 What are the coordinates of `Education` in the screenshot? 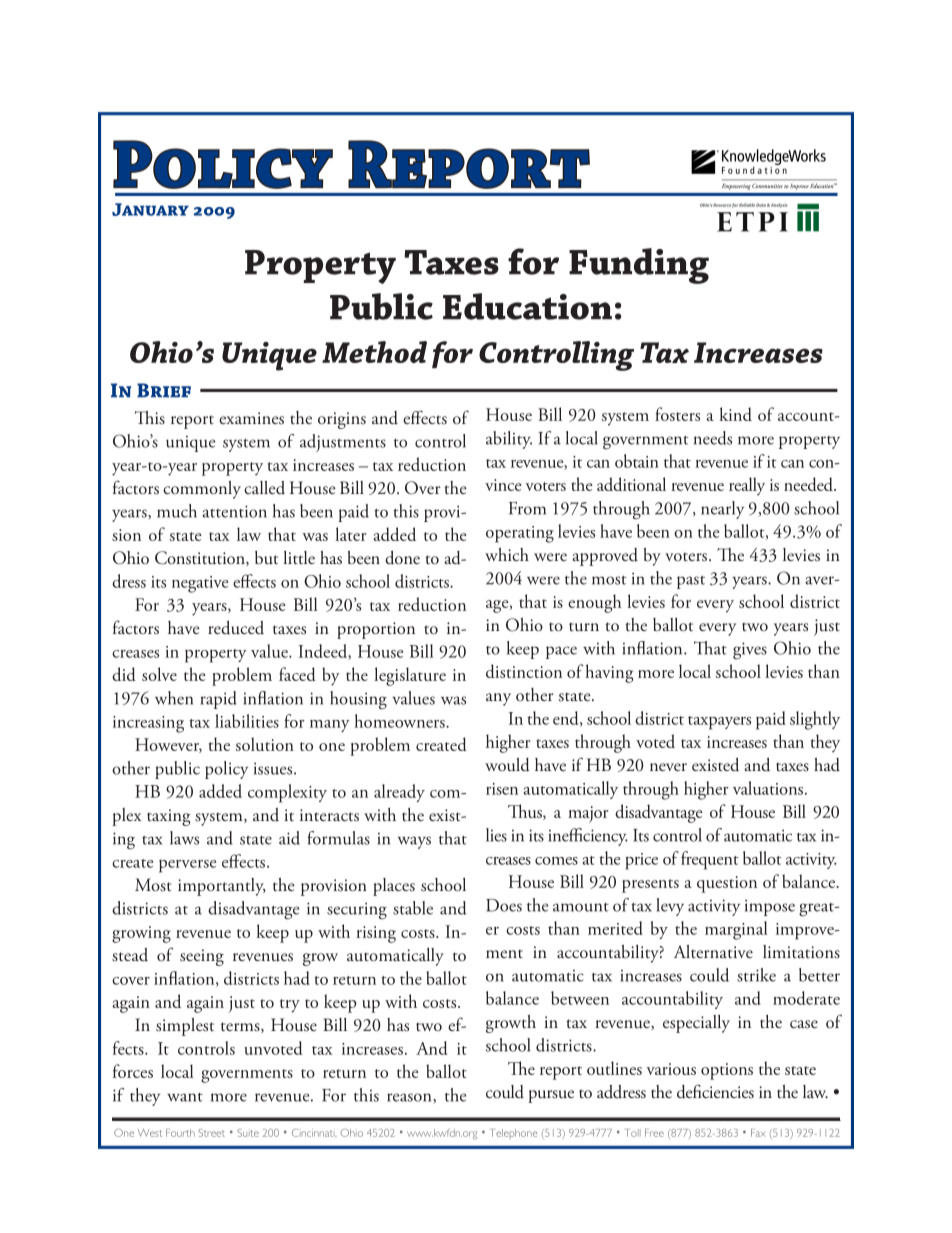 It's located at (527, 306).
